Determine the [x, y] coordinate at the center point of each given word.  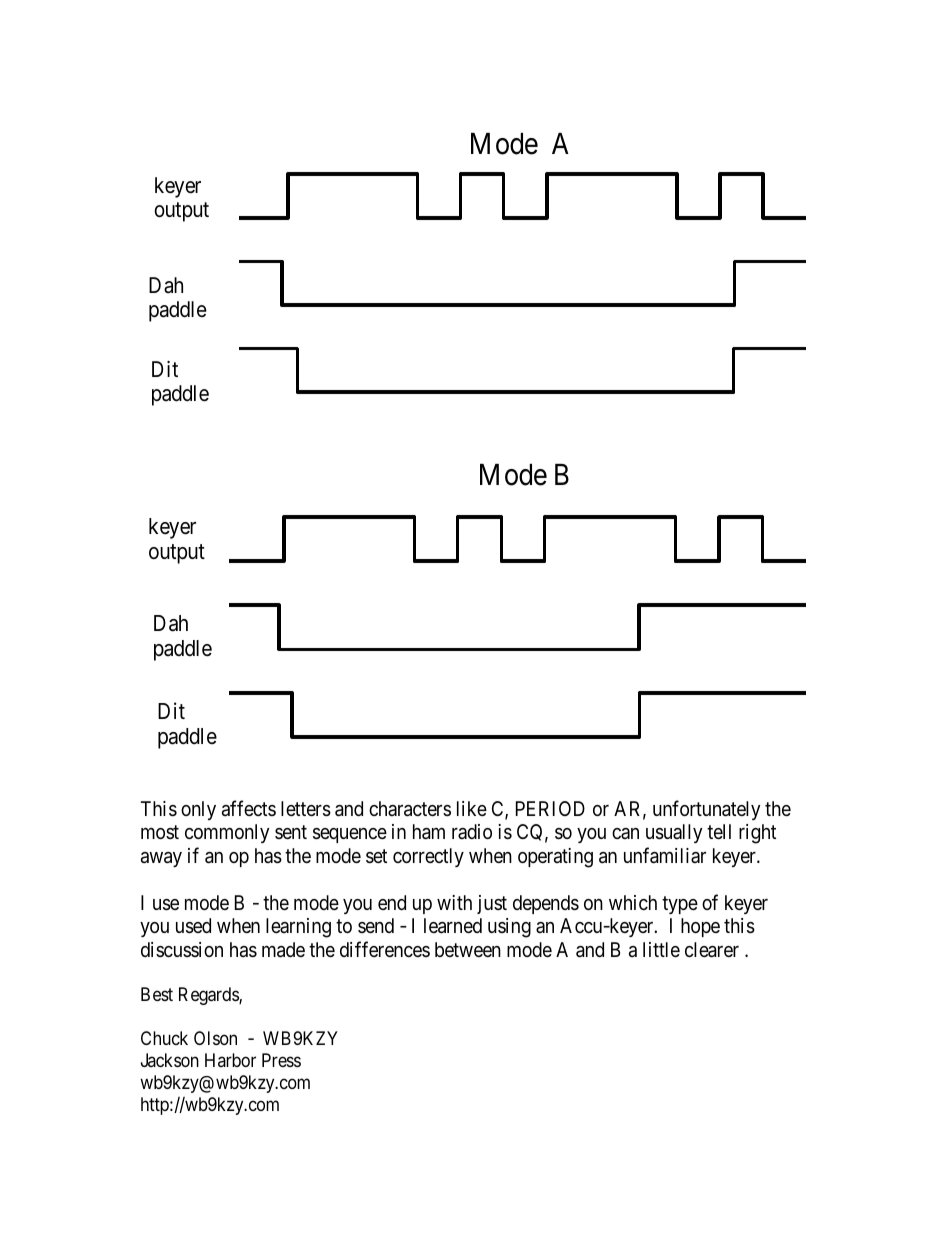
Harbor [230, 1060]
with [454, 902]
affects [249, 808]
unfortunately [706, 810]
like [472, 808]
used [193, 926]
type [680, 905]
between [468, 949]
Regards [209, 996]
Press [281, 1060]
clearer [712, 950]
